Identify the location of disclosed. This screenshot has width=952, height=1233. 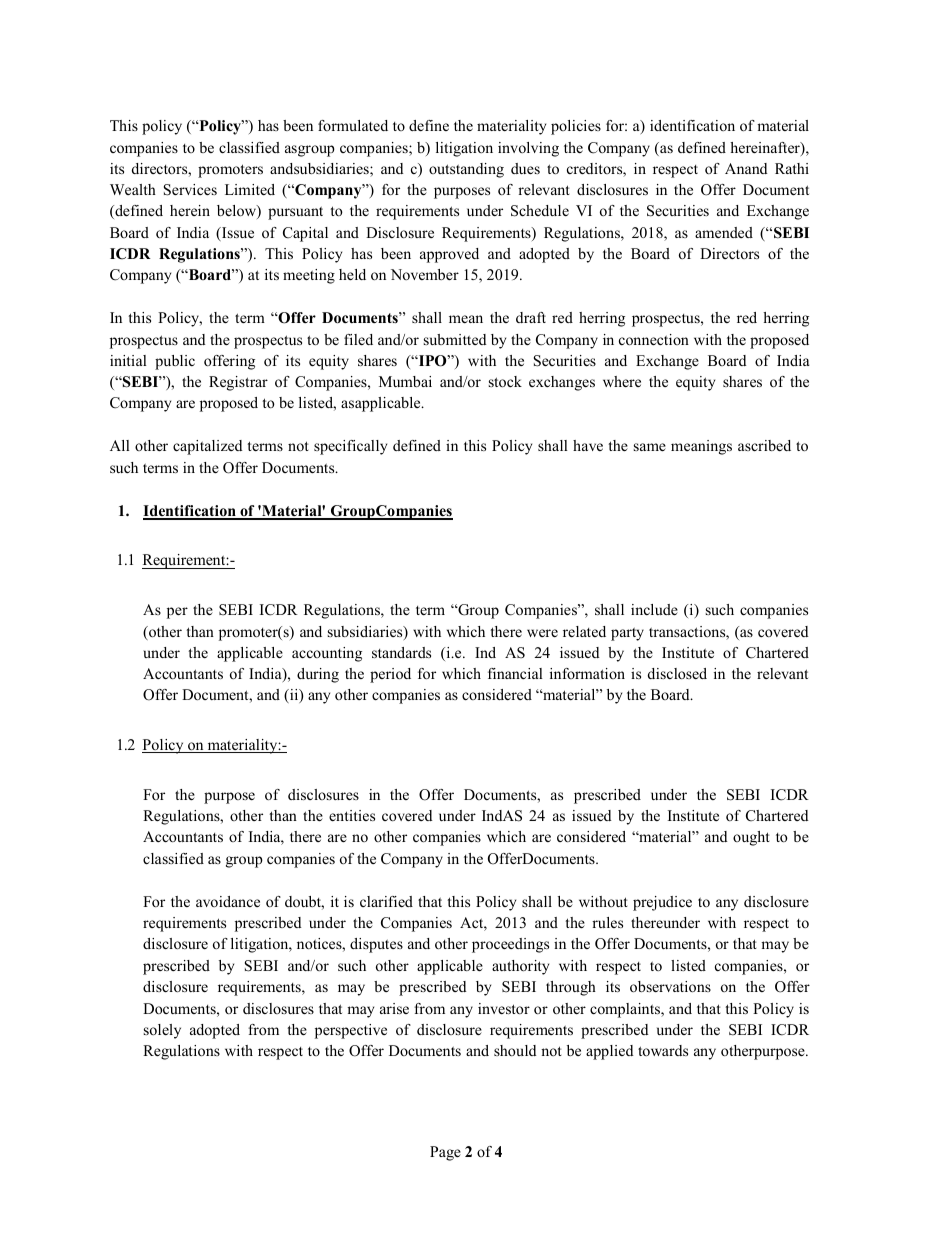
(677, 673).
